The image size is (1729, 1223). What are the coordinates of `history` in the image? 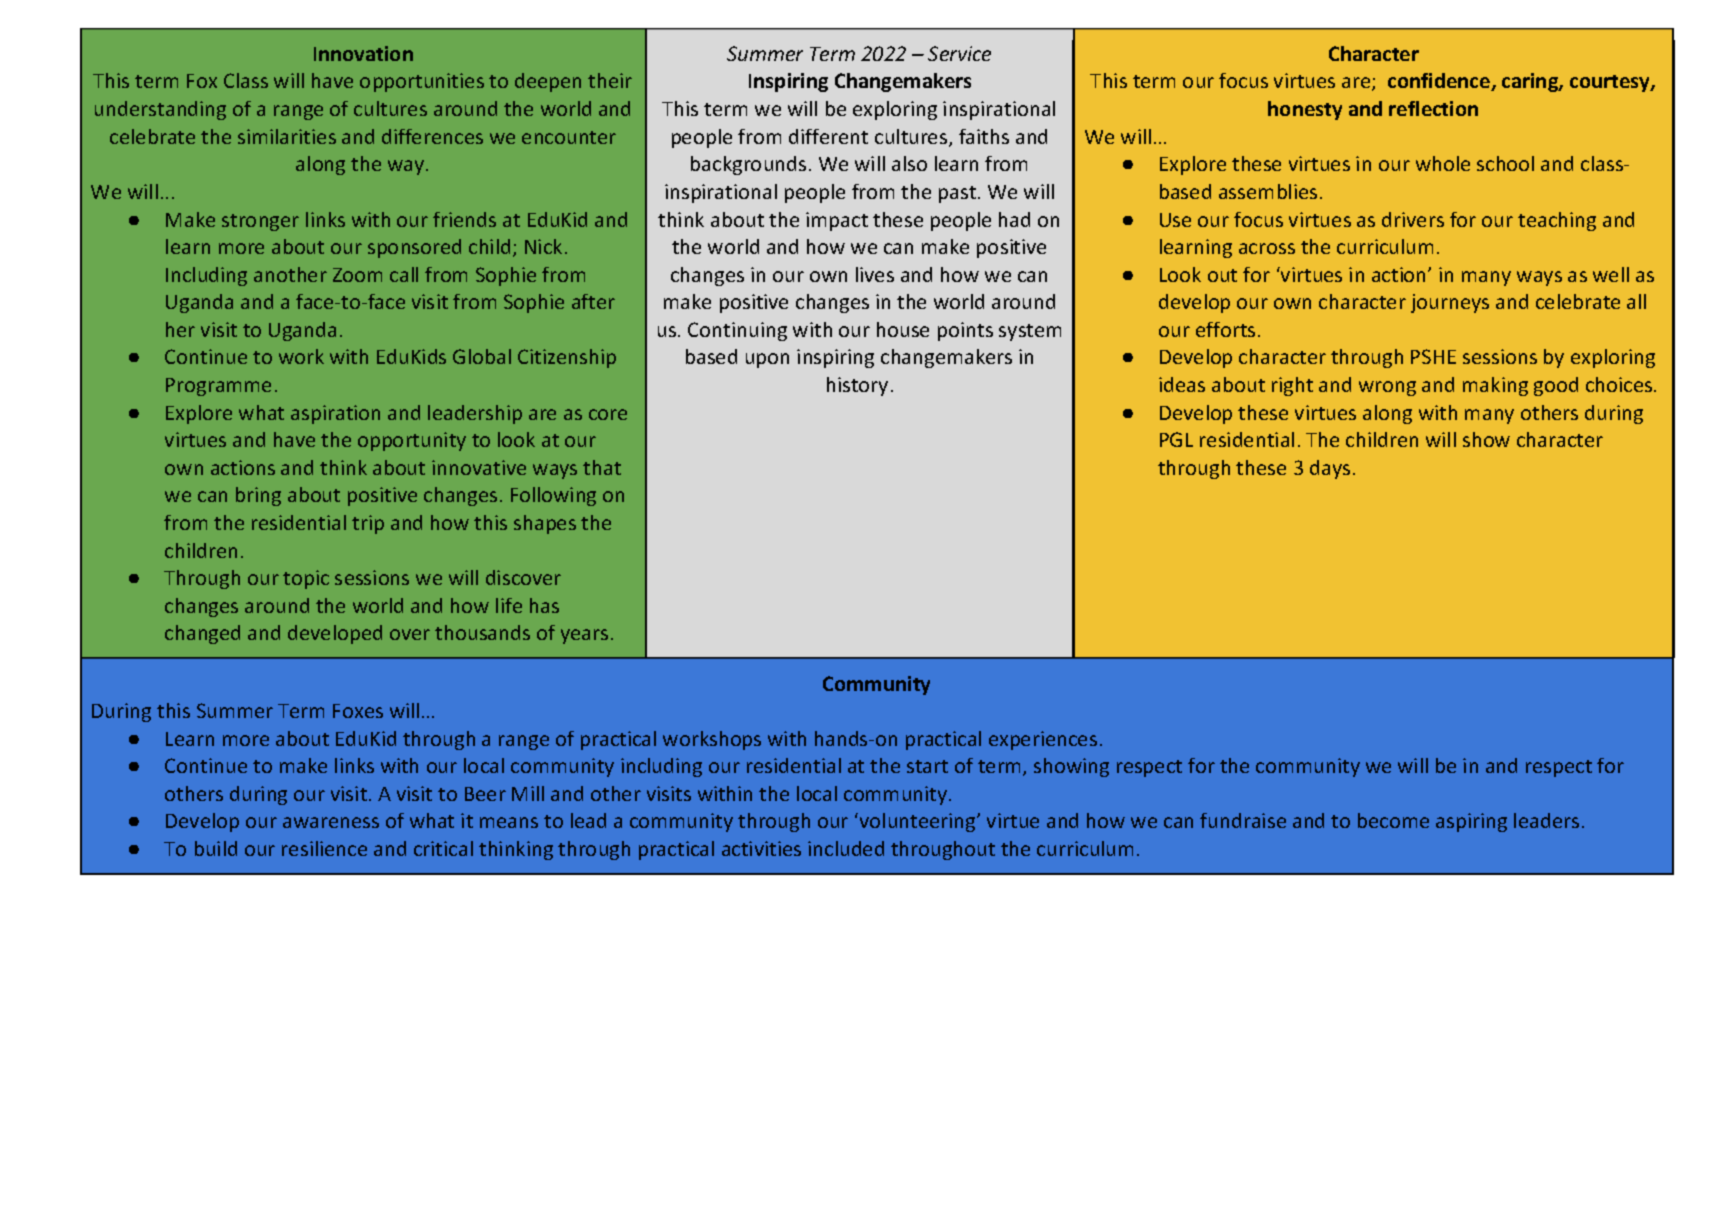 It's located at (857, 386).
